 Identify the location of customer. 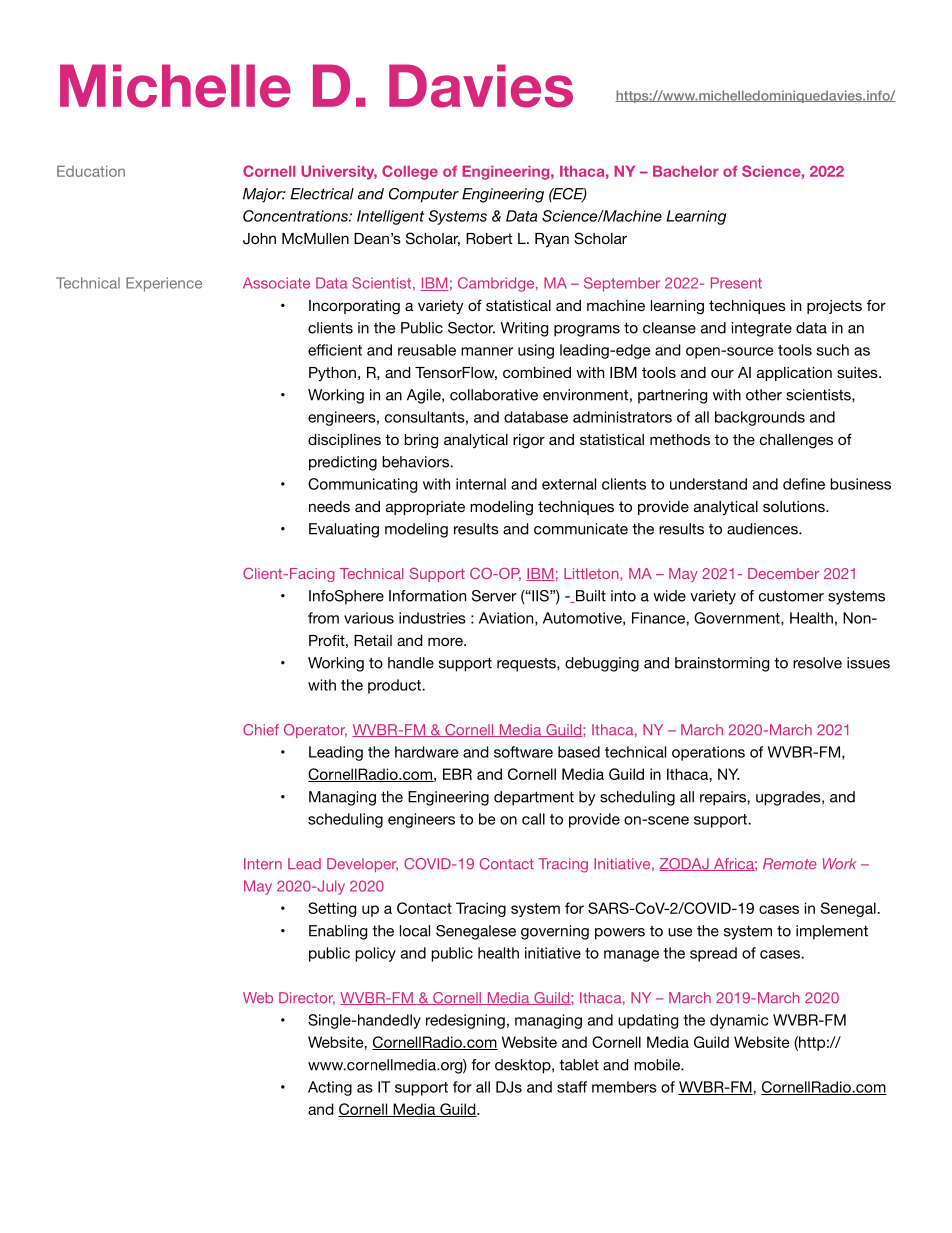
(791, 596).
